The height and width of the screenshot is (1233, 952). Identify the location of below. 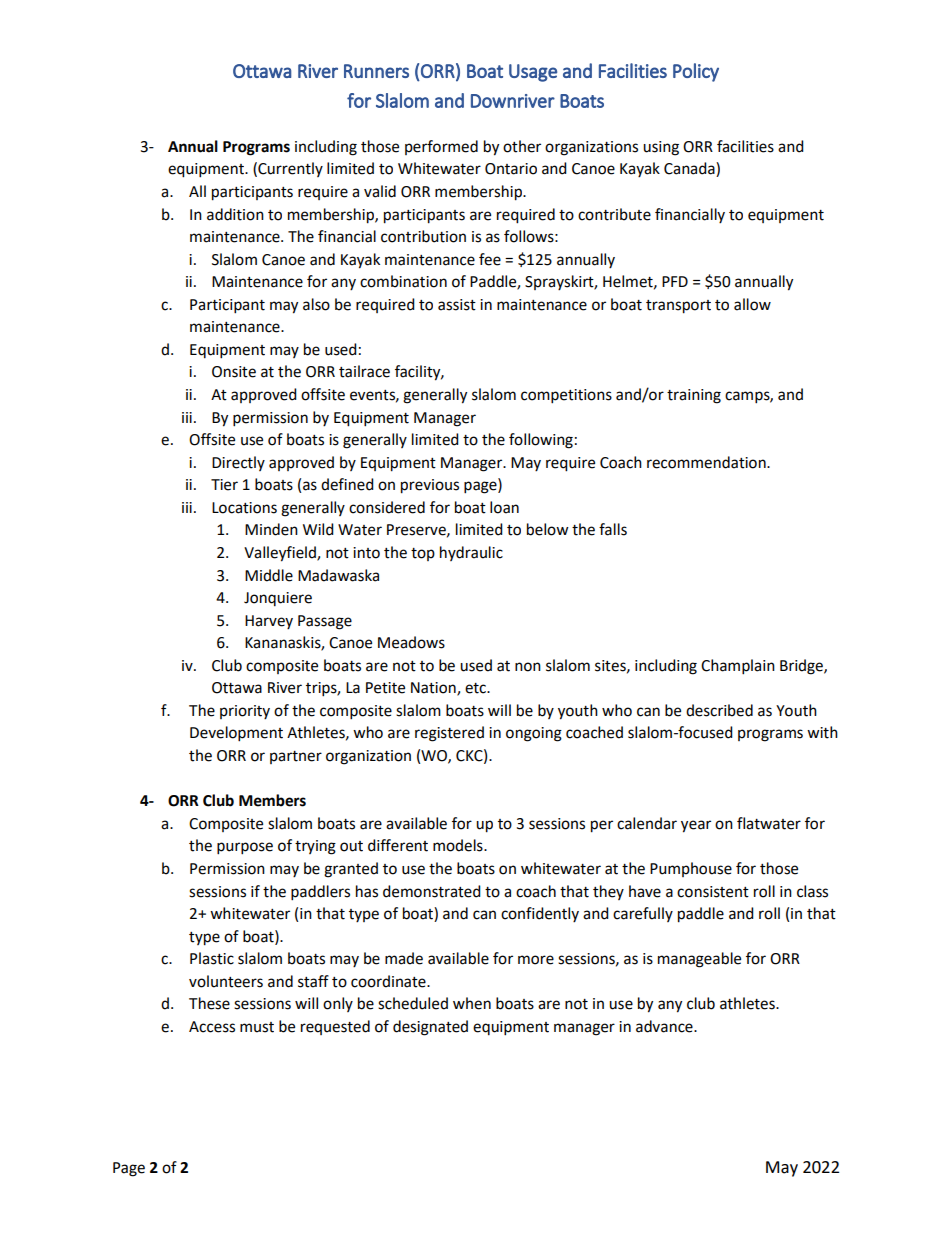
(548, 529).
